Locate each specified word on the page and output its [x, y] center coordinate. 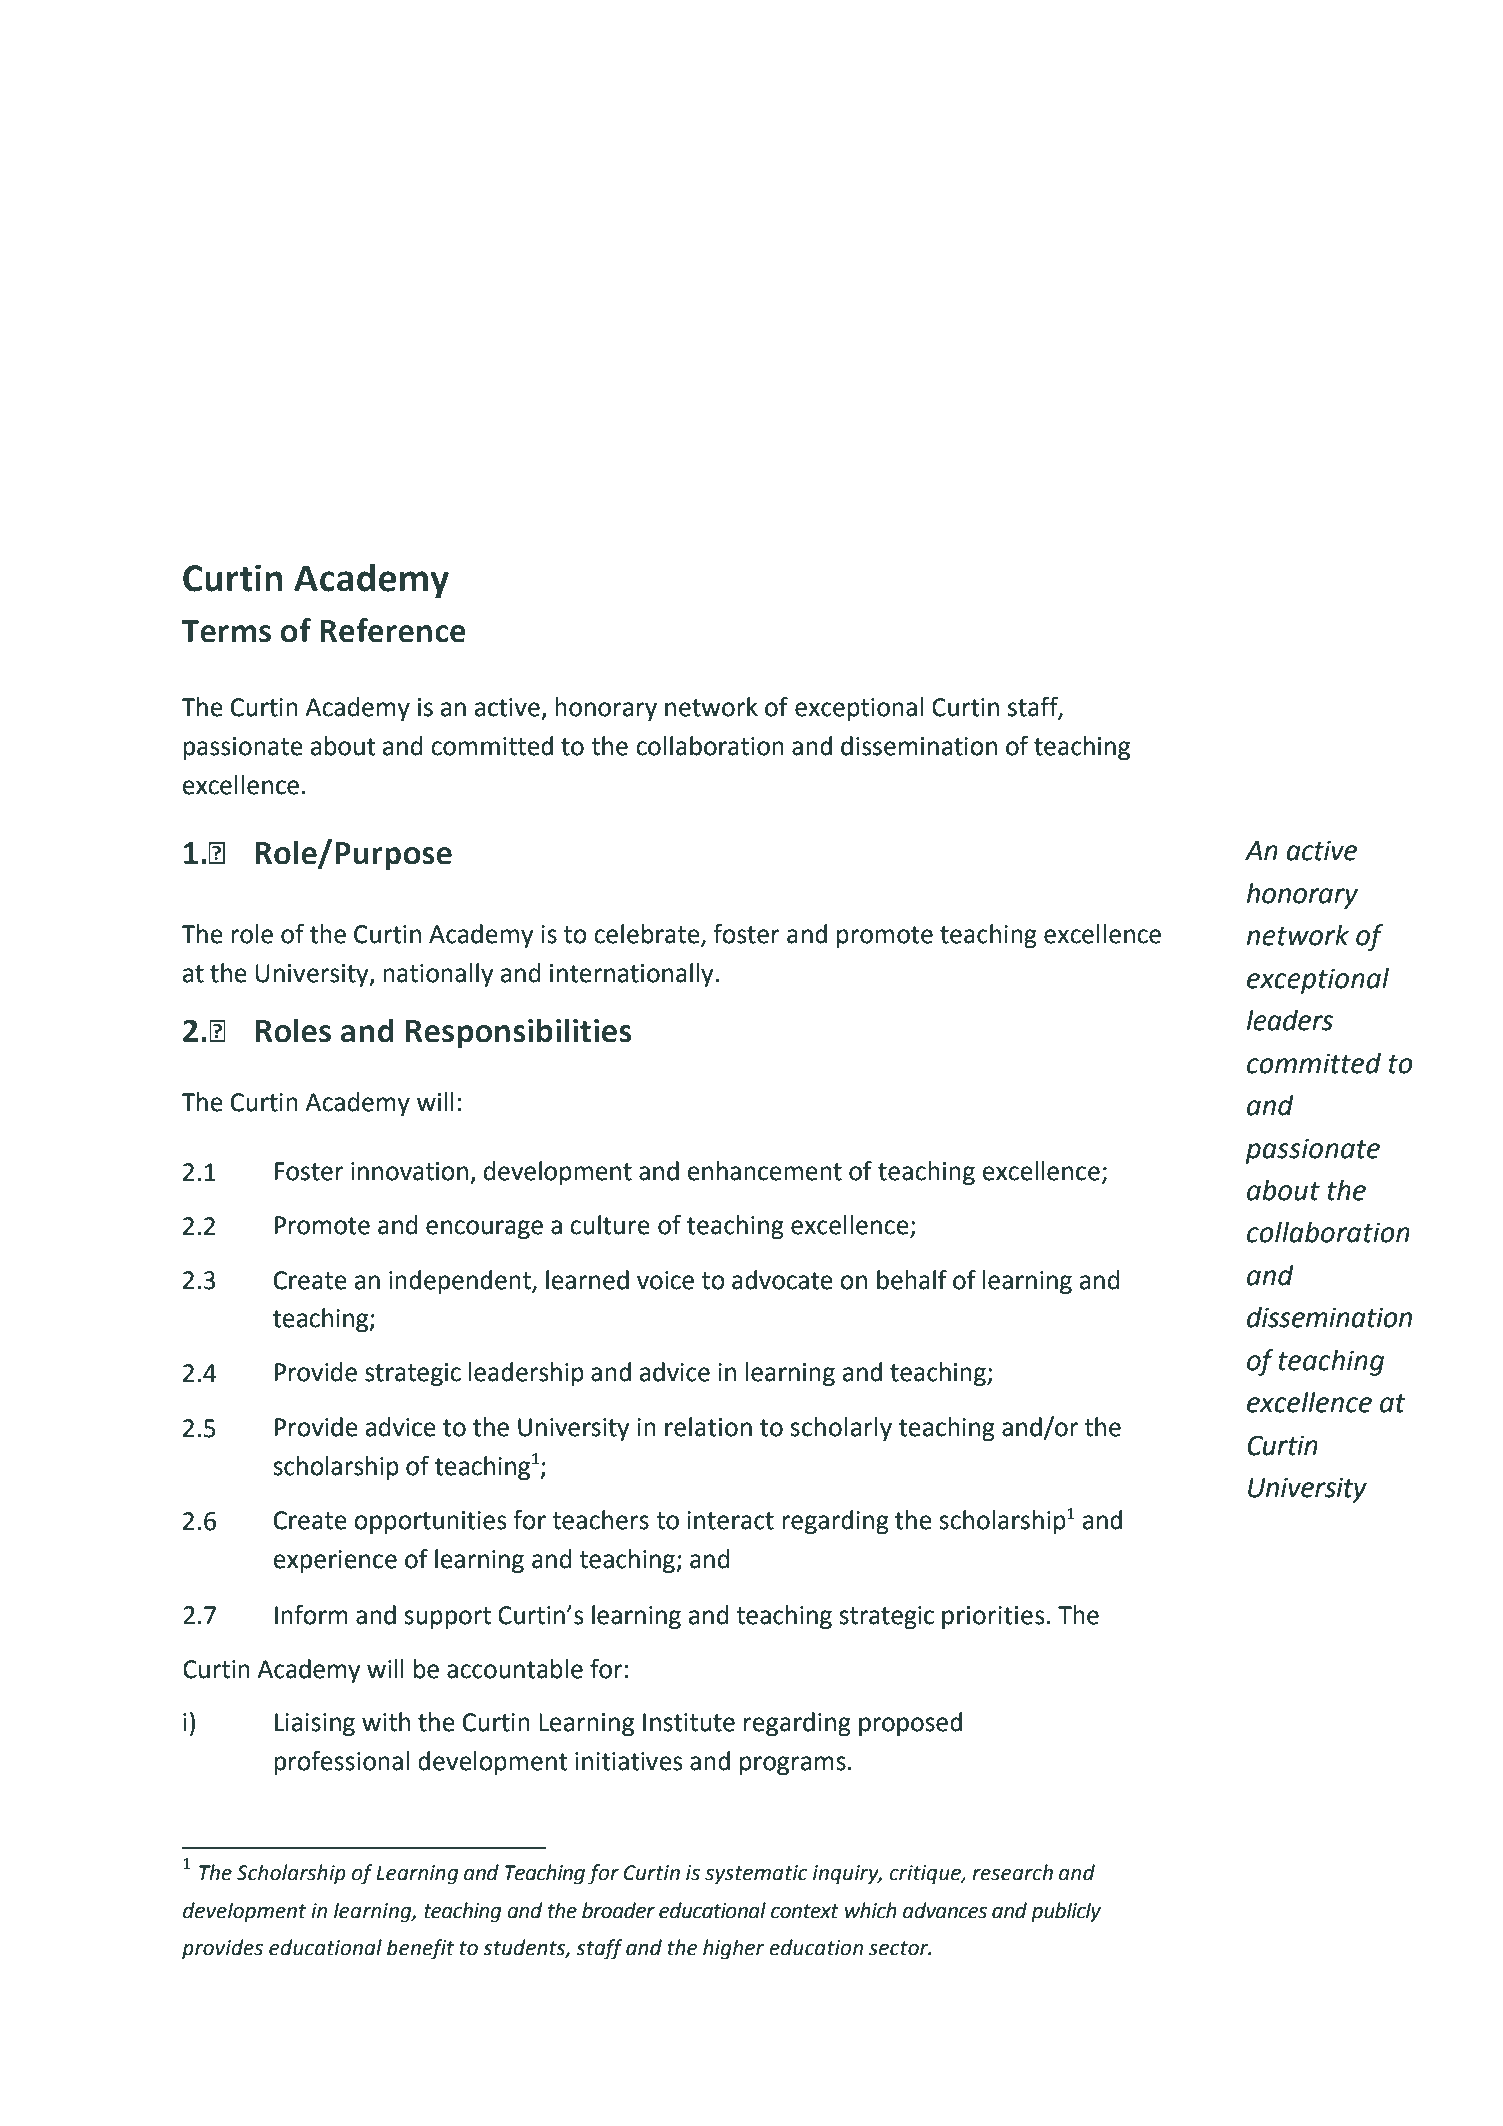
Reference [393, 630]
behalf [912, 1280]
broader [618, 1910]
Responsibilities [518, 1033]
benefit [420, 1949]
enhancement [765, 1171]
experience [335, 1562]
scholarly [841, 1429]
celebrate [648, 935]
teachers [600, 1520]
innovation [409, 1171]
